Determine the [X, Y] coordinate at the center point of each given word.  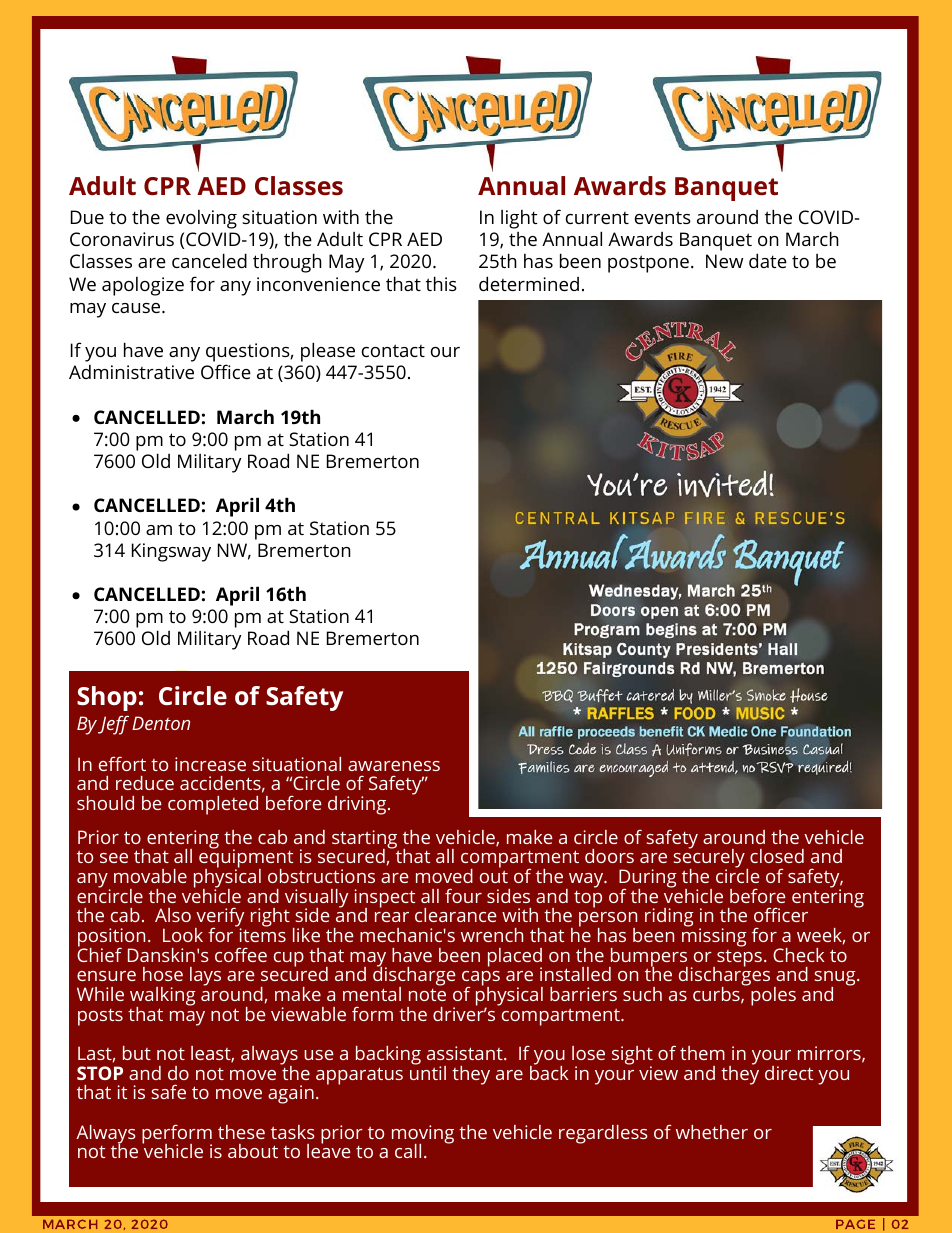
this [441, 283]
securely [710, 859]
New [724, 261]
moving [423, 1135]
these [241, 1132]
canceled [209, 260]
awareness [394, 766]
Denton [161, 723]
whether [712, 1132]
